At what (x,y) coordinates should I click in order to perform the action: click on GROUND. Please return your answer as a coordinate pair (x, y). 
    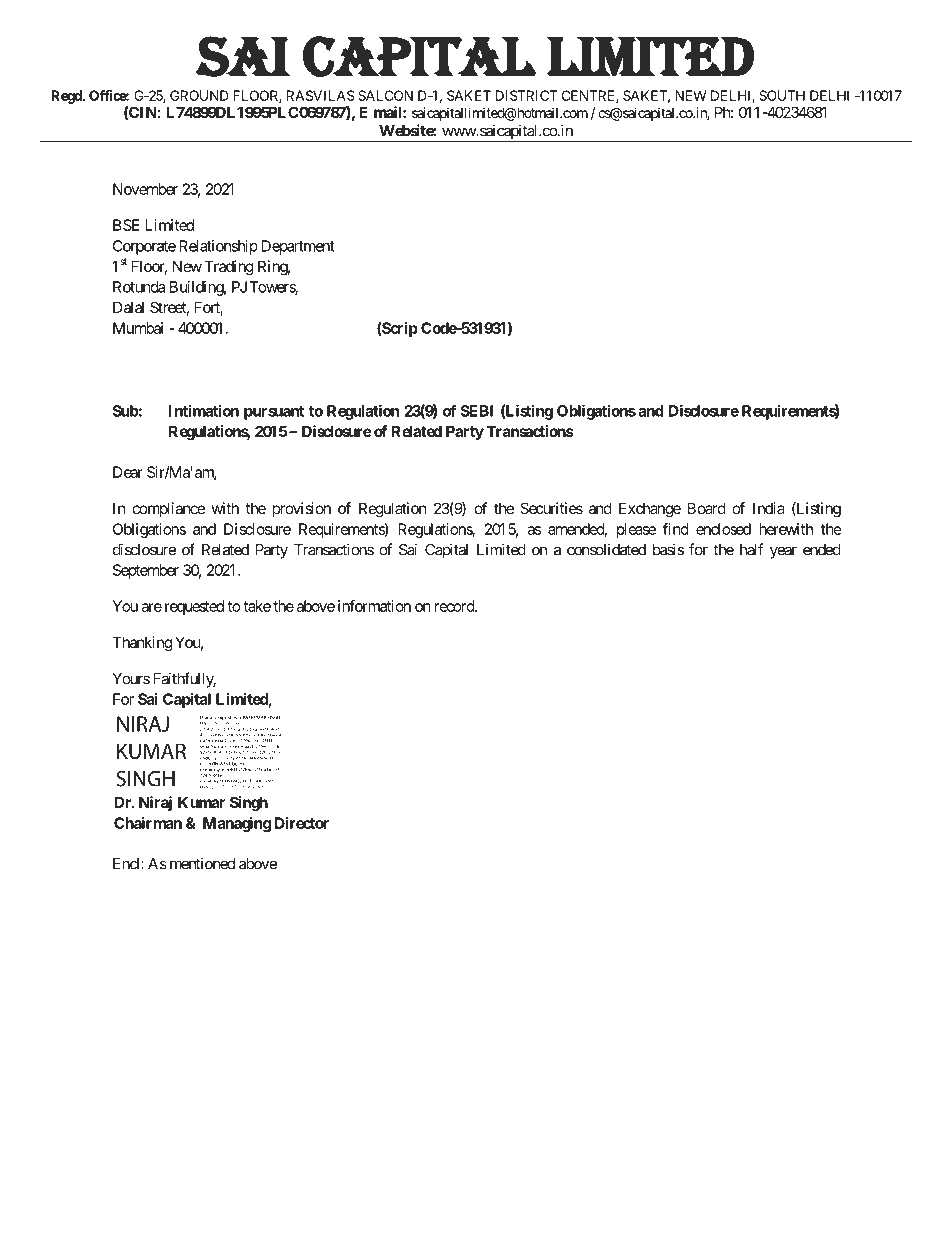
    Looking at the image, I should click on (199, 95).
